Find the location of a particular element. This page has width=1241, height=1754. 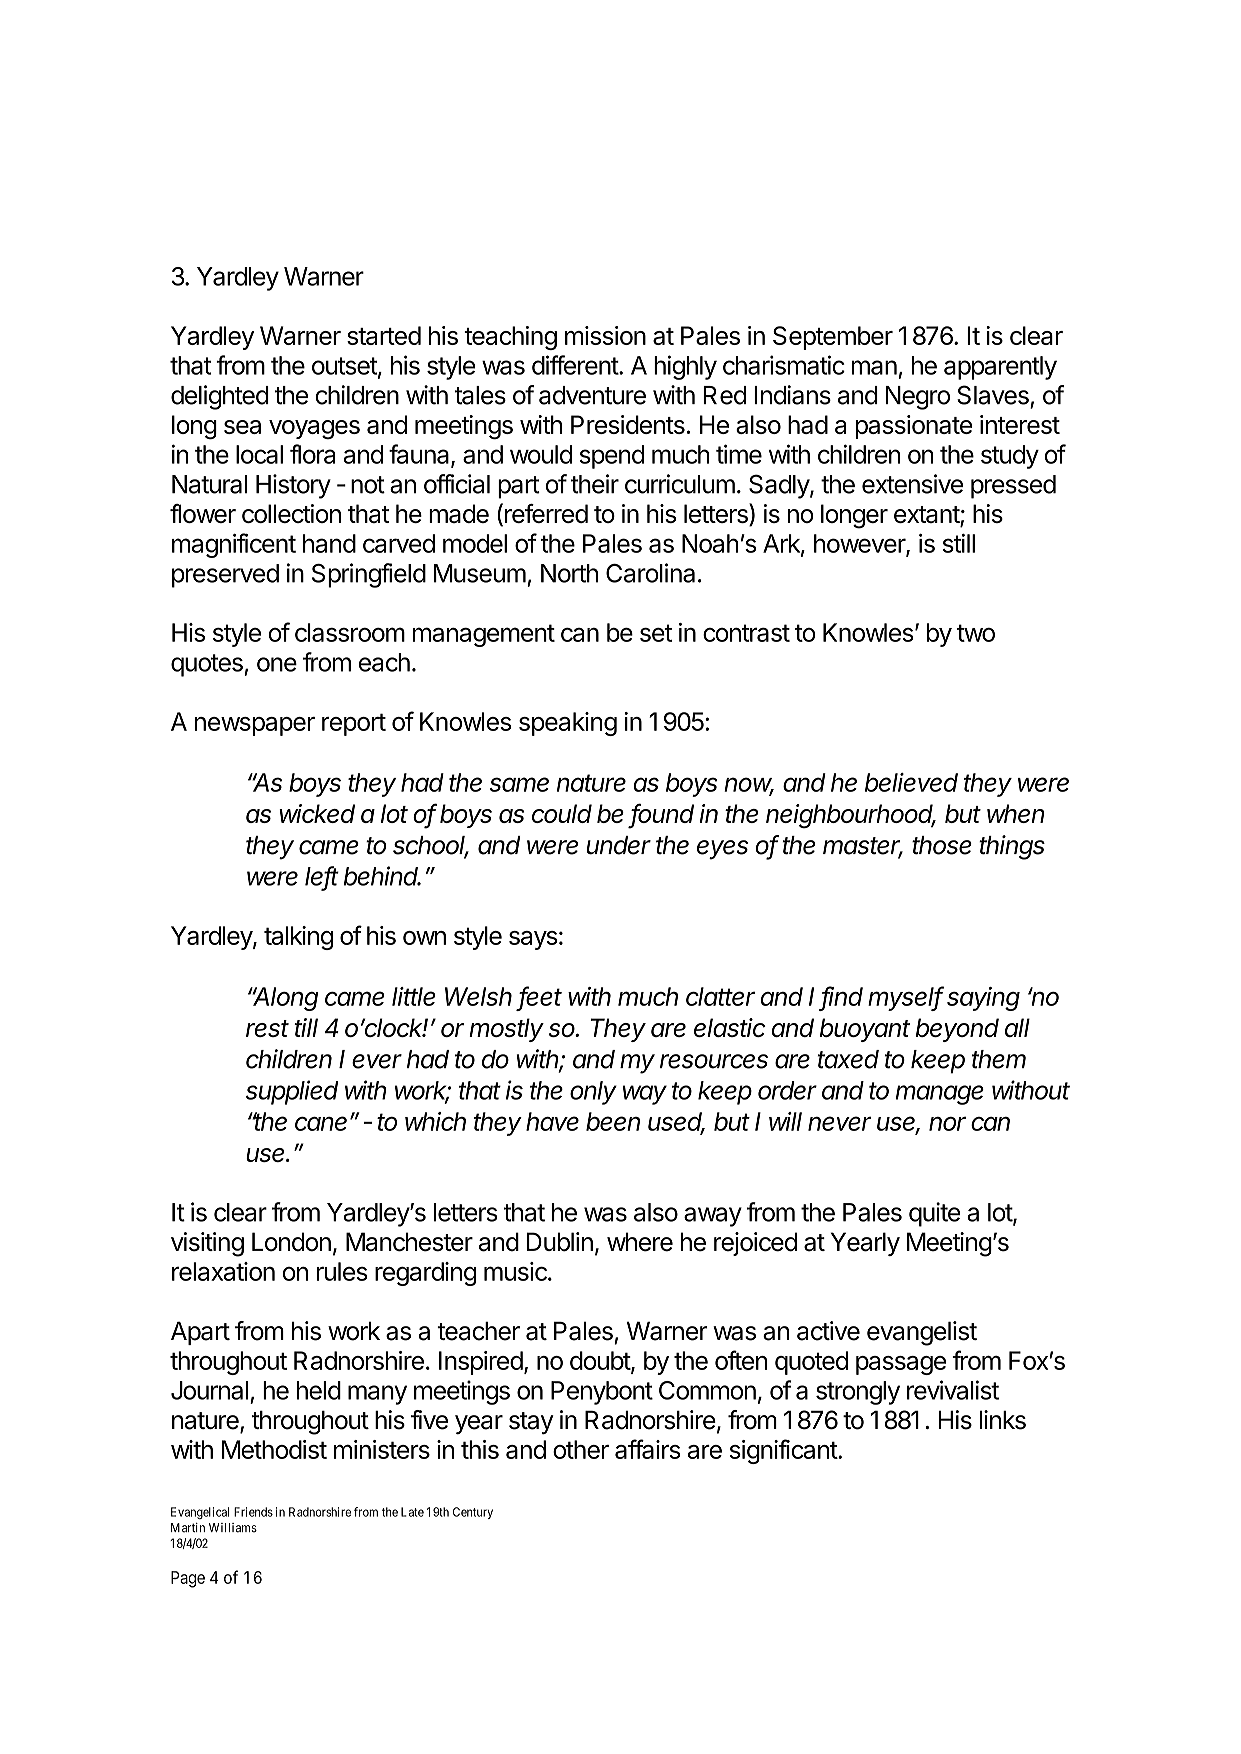

Negro is located at coordinates (918, 398).
